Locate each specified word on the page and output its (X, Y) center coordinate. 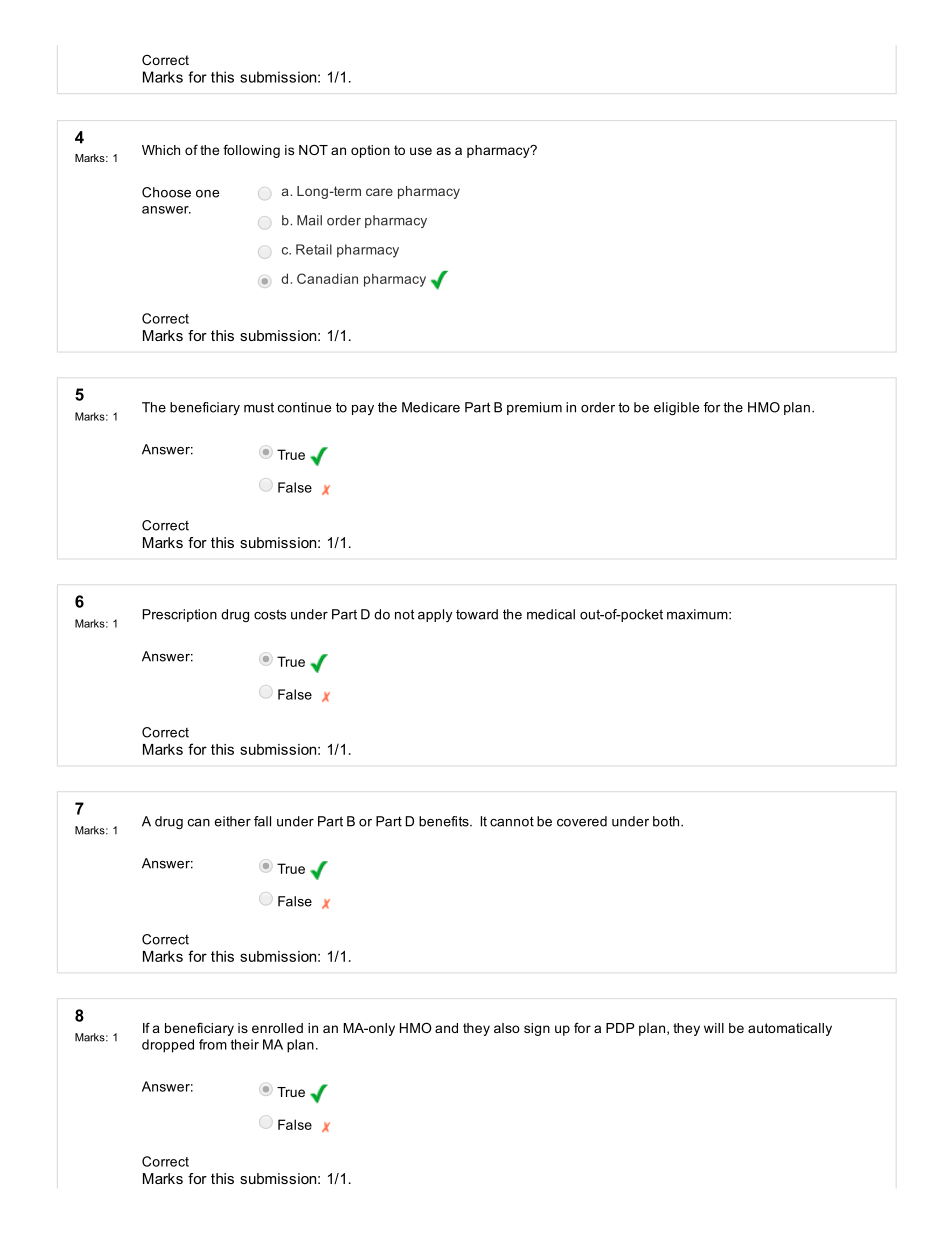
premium (534, 408)
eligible (676, 408)
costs (270, 614)
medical (551, 614)
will (714, 1028)
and (446, 1028)
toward (477, 614)
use (421, 151)
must (259, 407)
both (666, 821)
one (207, 194)
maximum (698, 614)
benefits (445, 821)
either (232, 821)
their (244, 1044)
